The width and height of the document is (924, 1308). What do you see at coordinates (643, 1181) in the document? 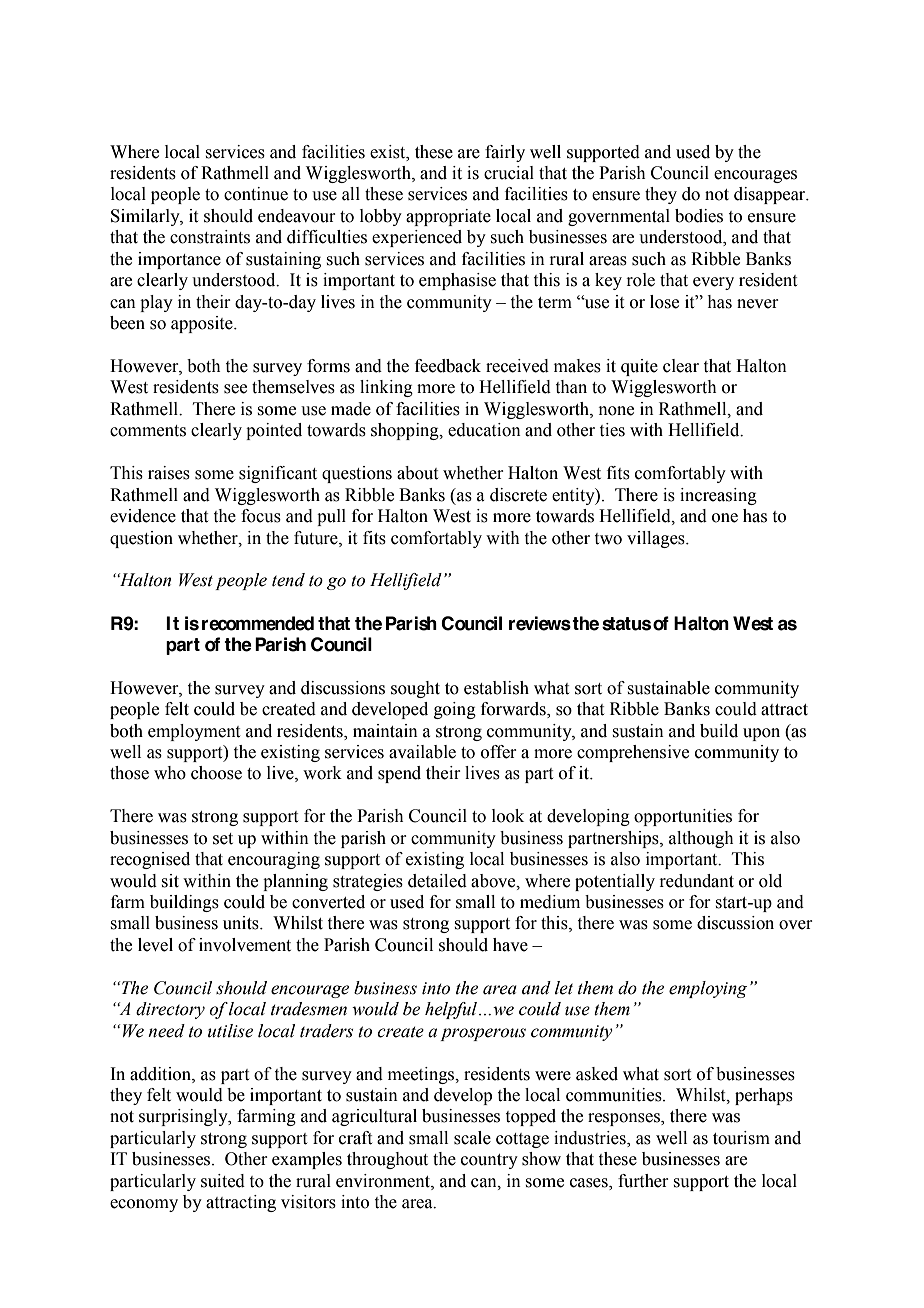
I see `further` at bounding box center [643, 1181].
